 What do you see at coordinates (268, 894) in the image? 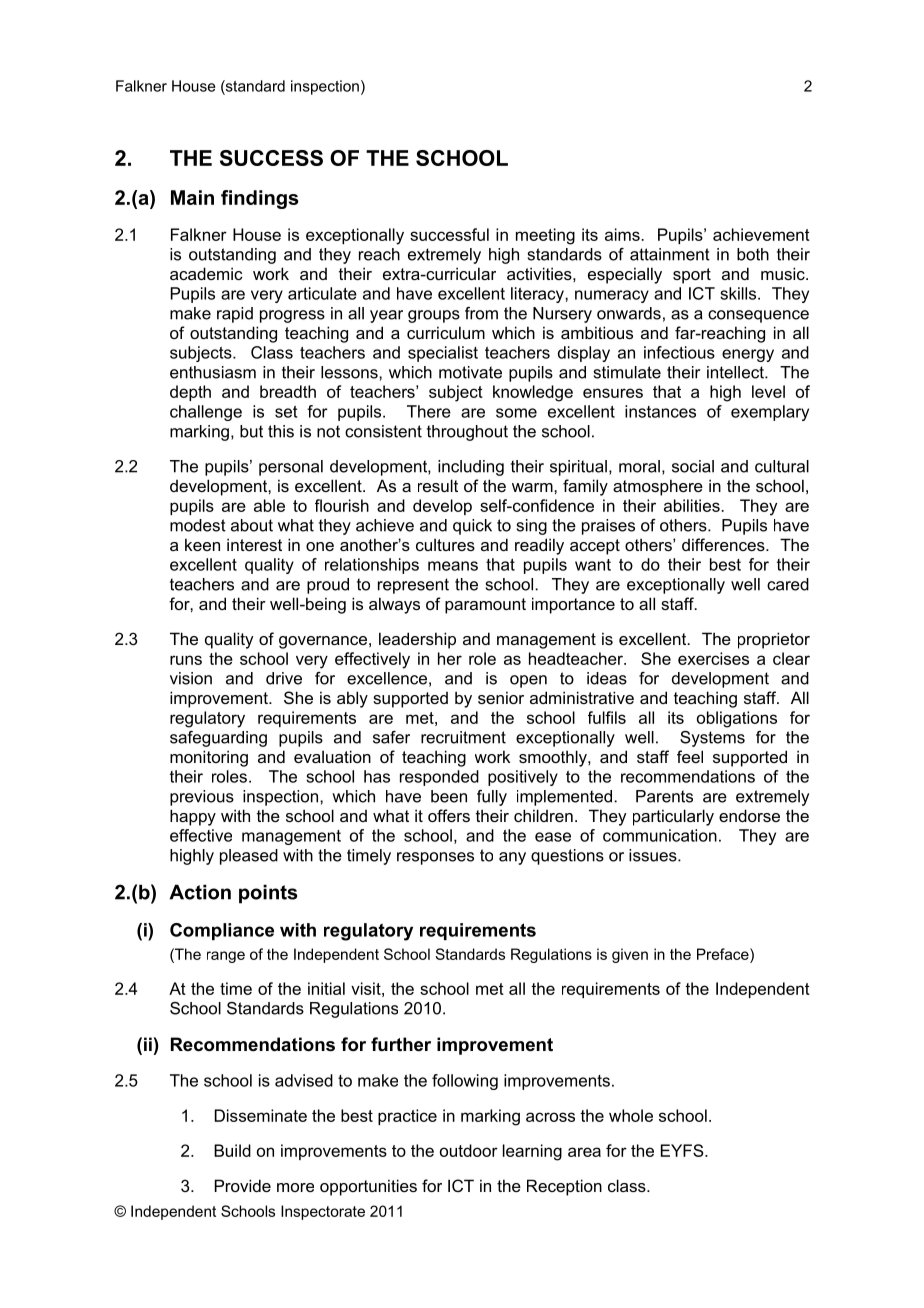
I see `points` at bounding box center [268, 894].
